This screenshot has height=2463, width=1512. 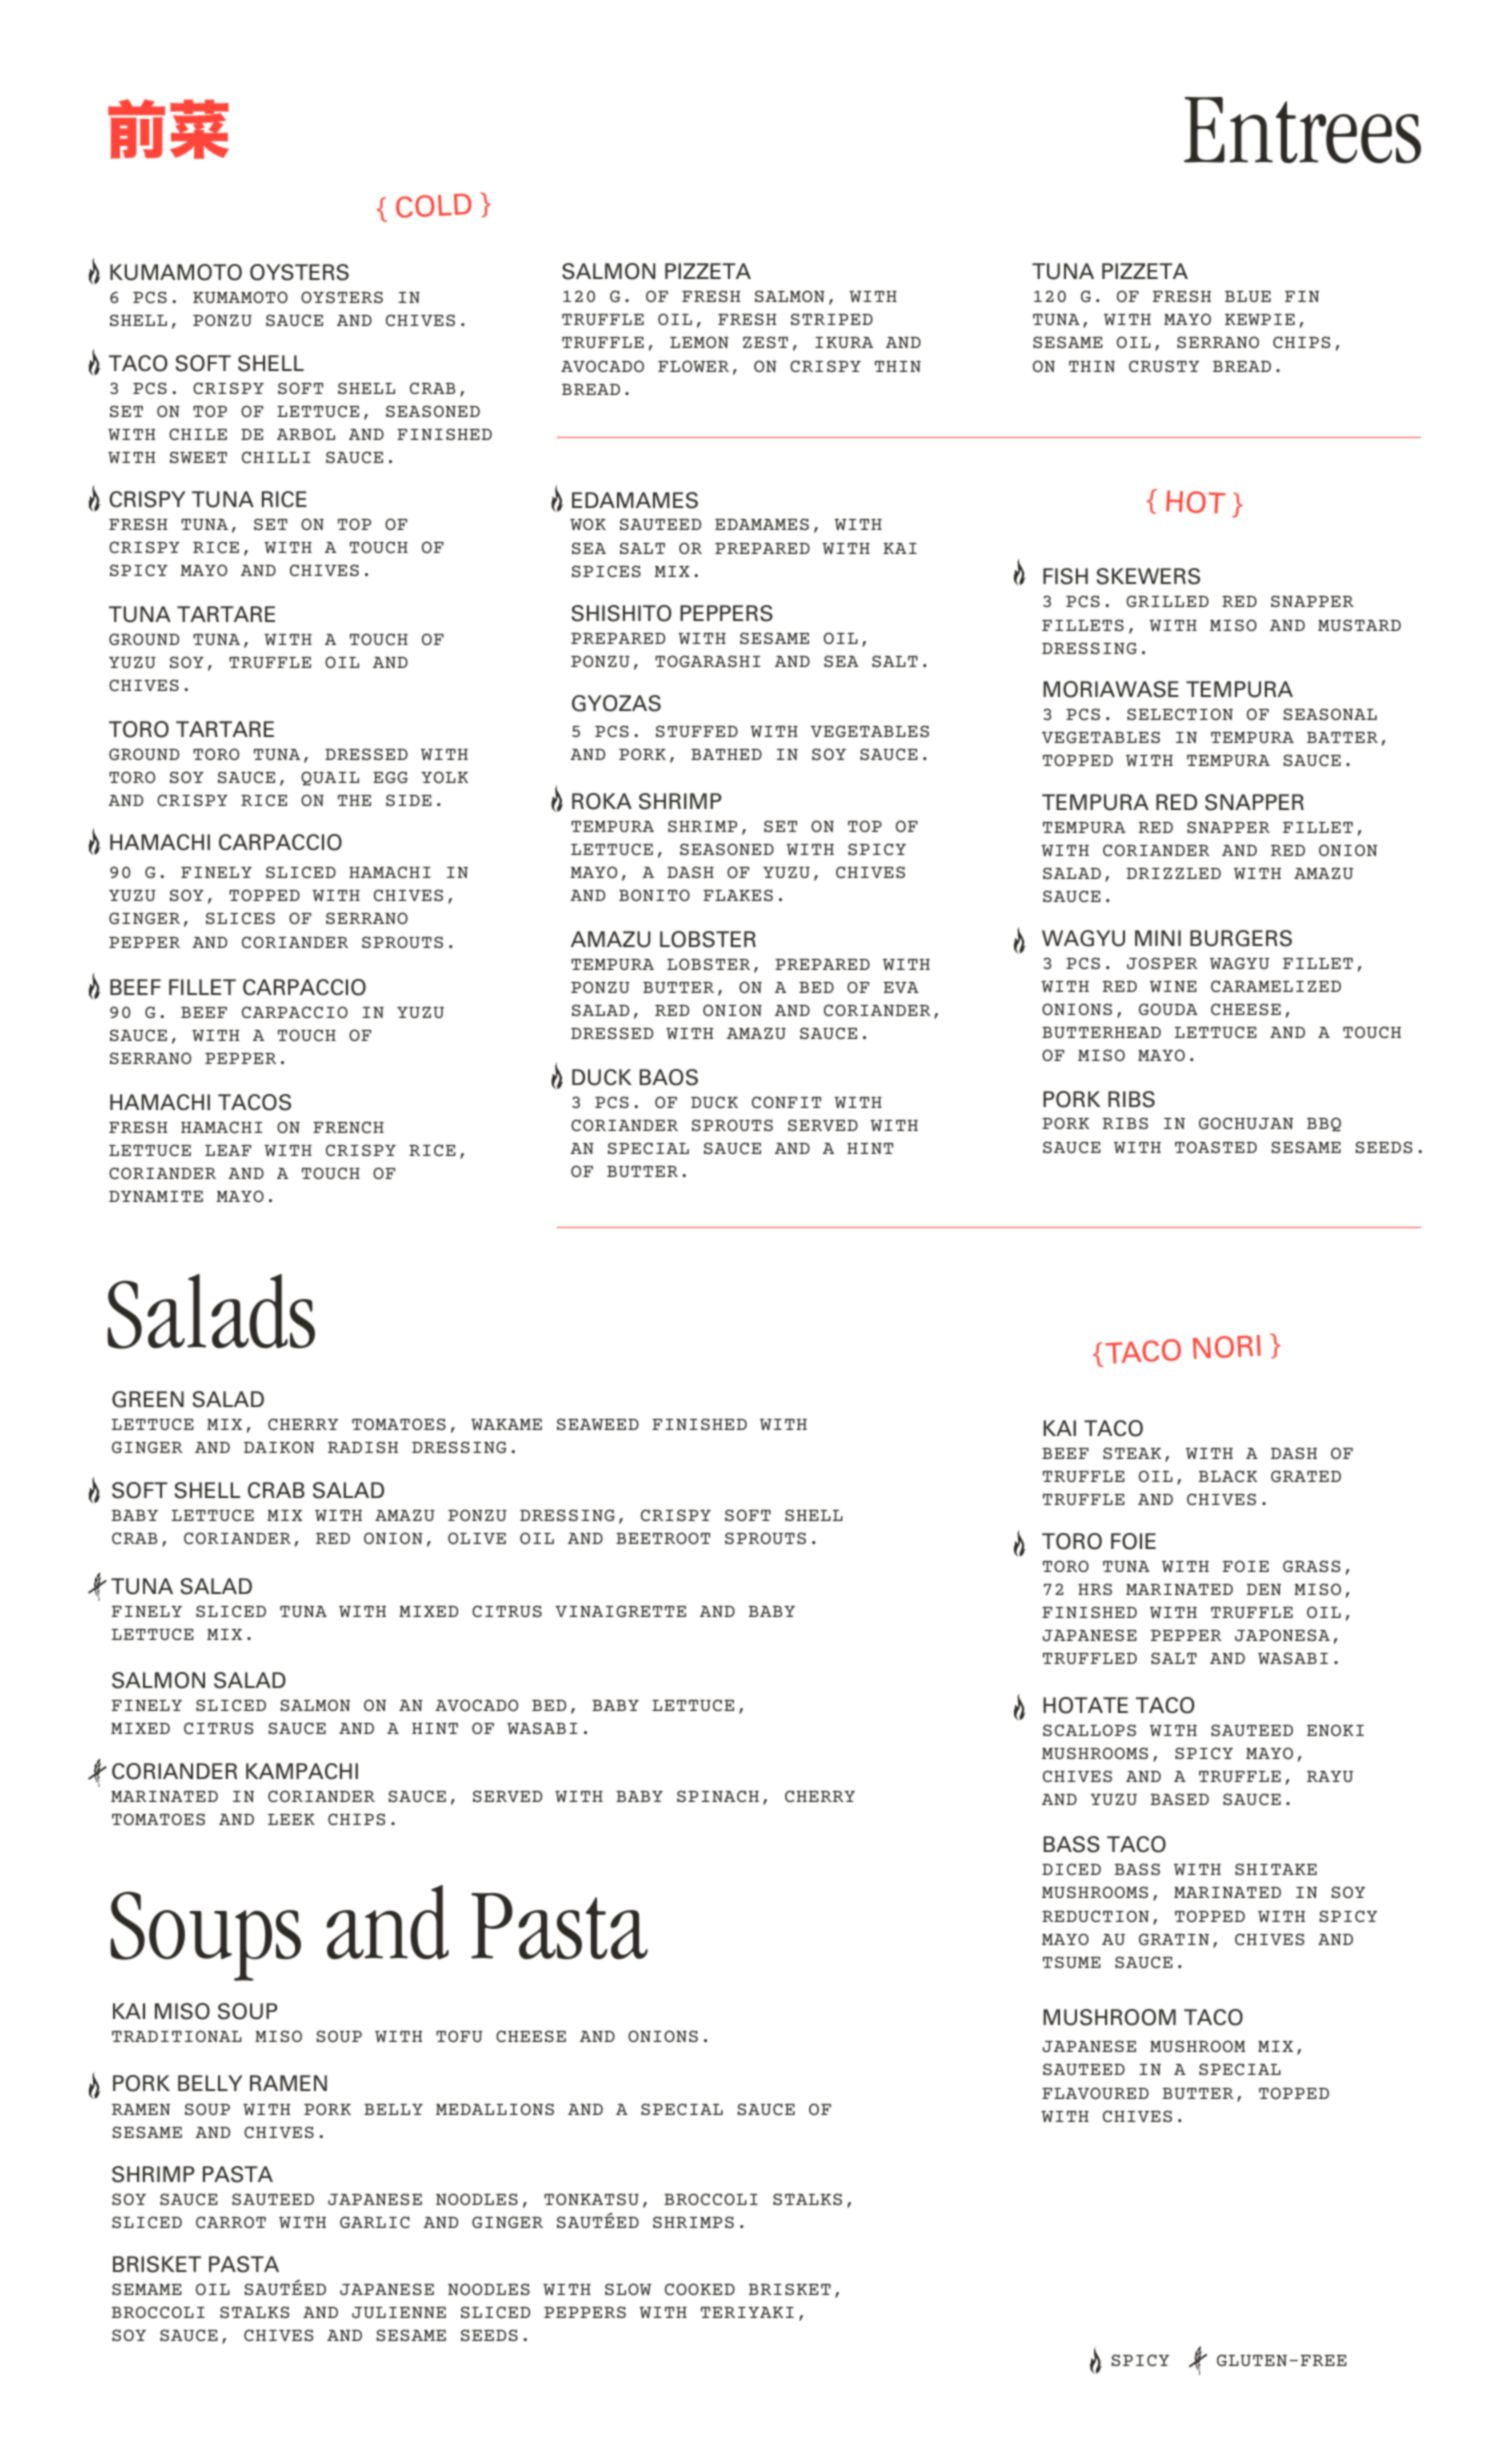 What do you see at coordinates (738, 895) in the screenshot?
I see `FLAKES` at bounding box center [738, 895].
